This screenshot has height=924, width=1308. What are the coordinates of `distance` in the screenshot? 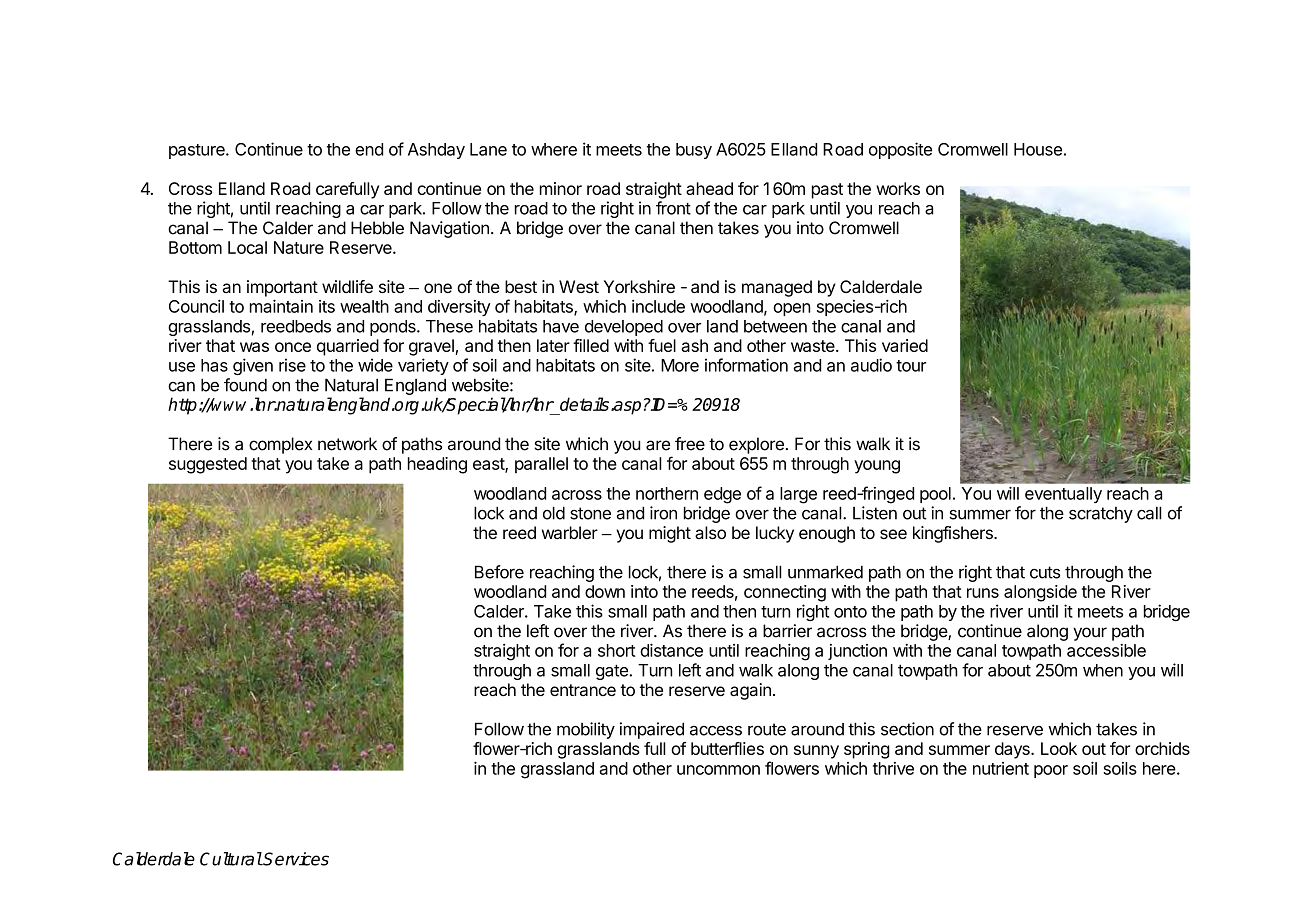 It's located at (671, 650).
